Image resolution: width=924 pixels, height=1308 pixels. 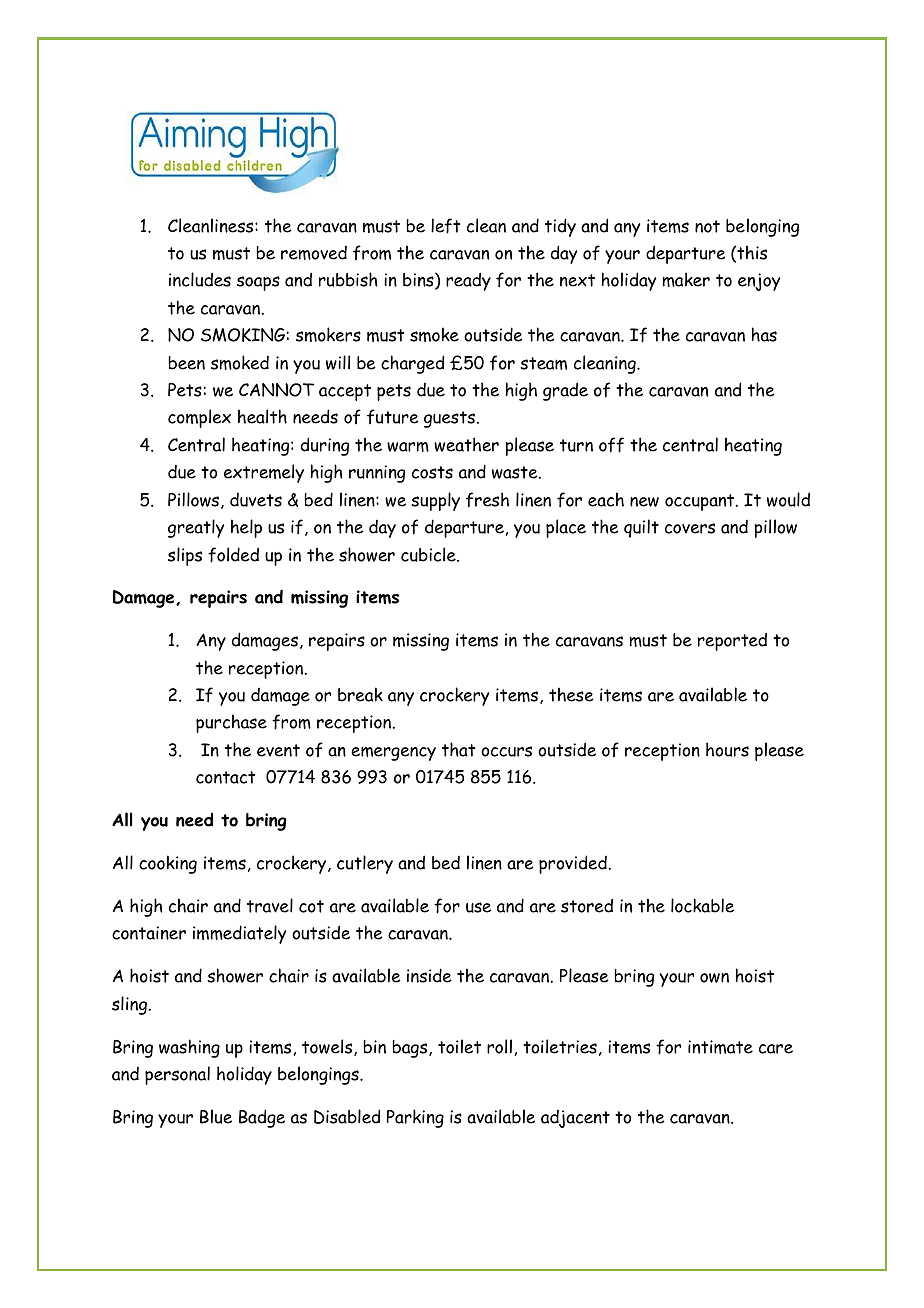 What do you see at coordinates (200, 279) in the screenshot?
I see `includes` at bounding box center [200, 279].
